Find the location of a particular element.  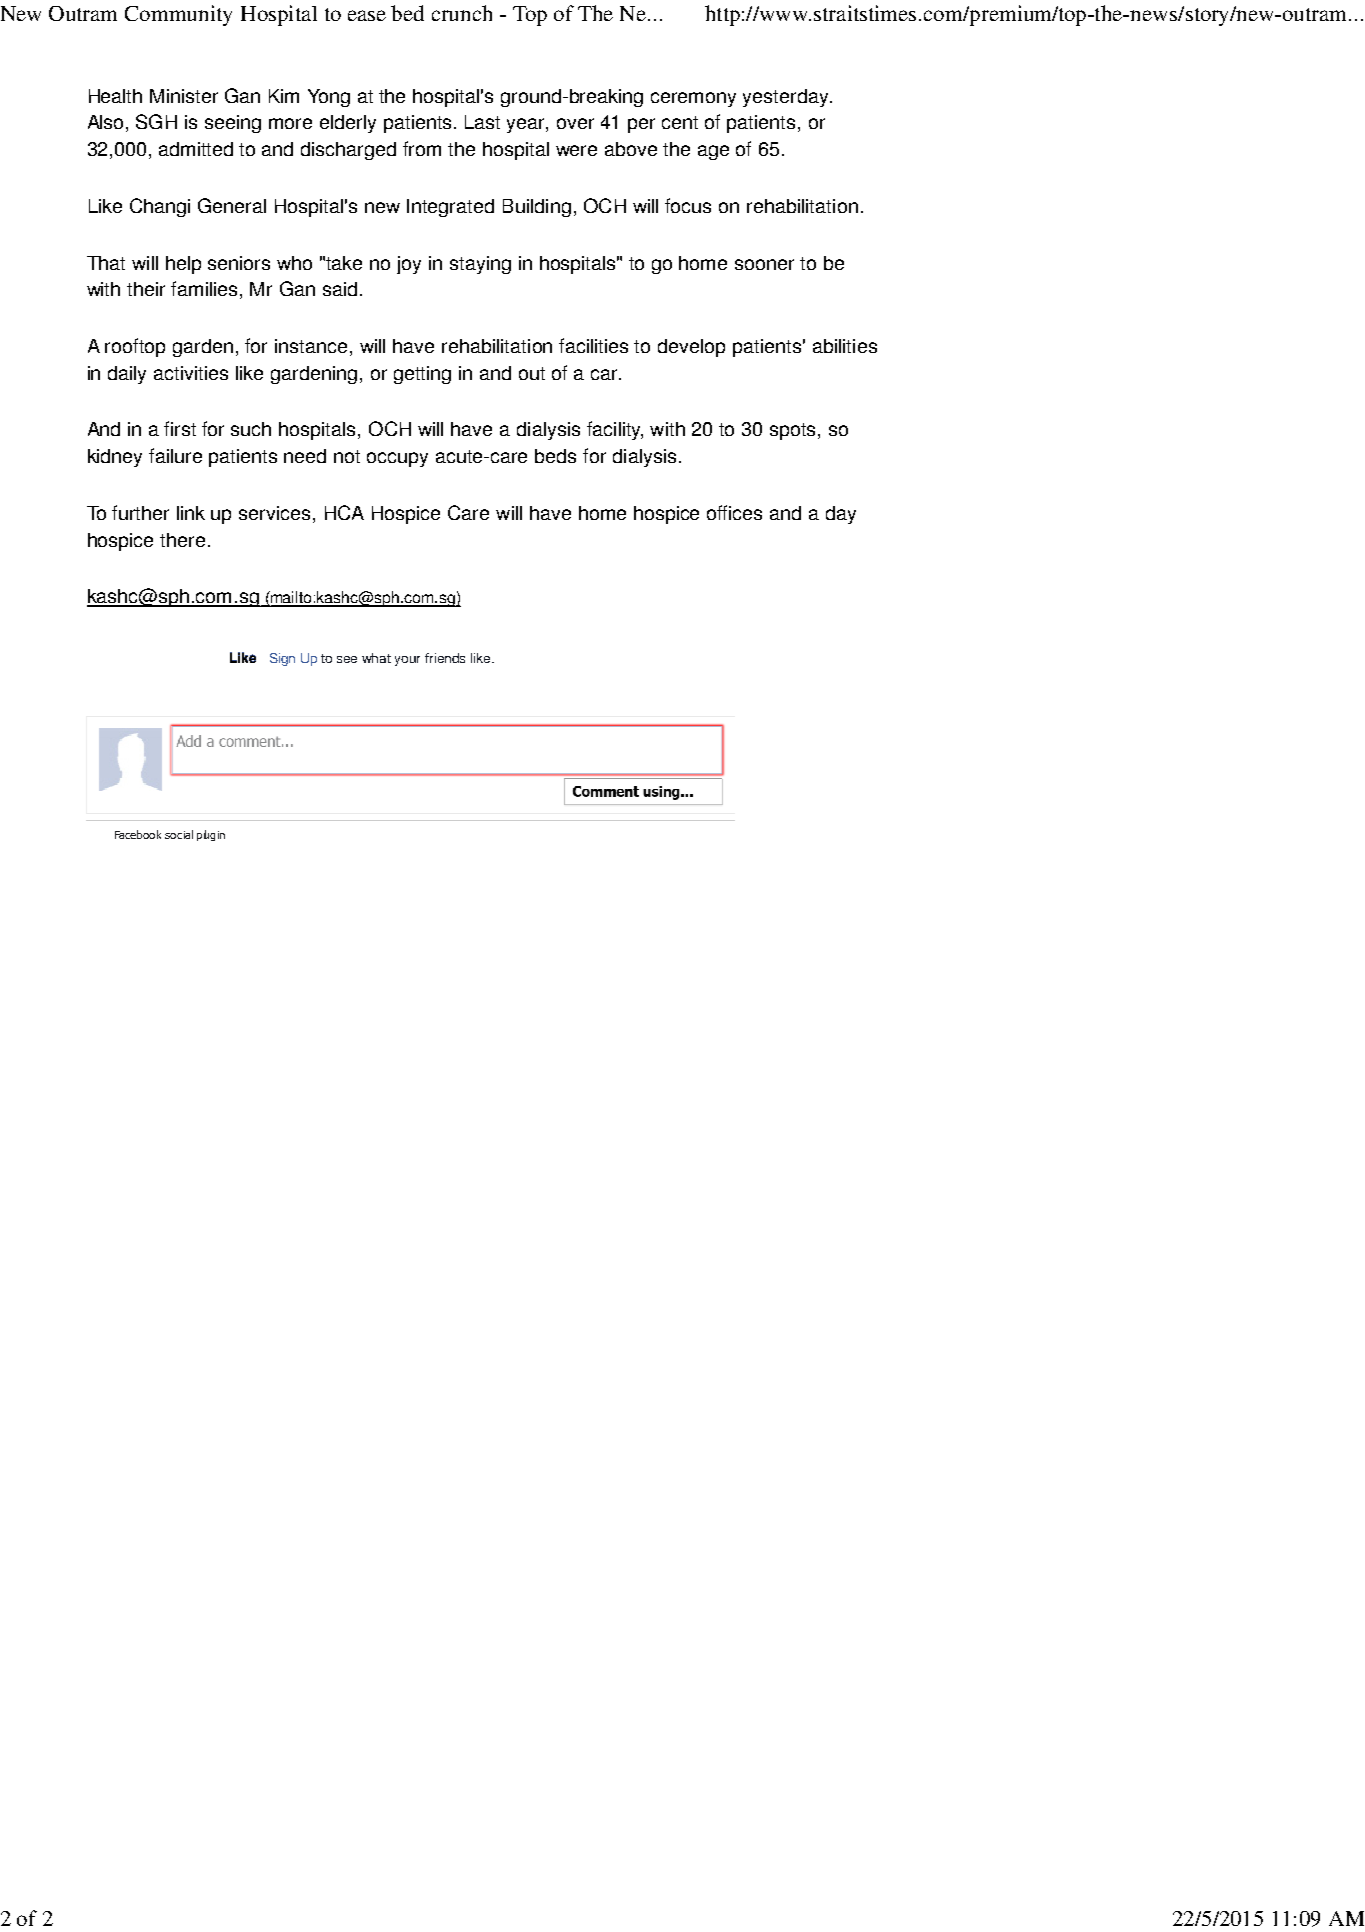

yesterday is located at coordinates (787, 98).
